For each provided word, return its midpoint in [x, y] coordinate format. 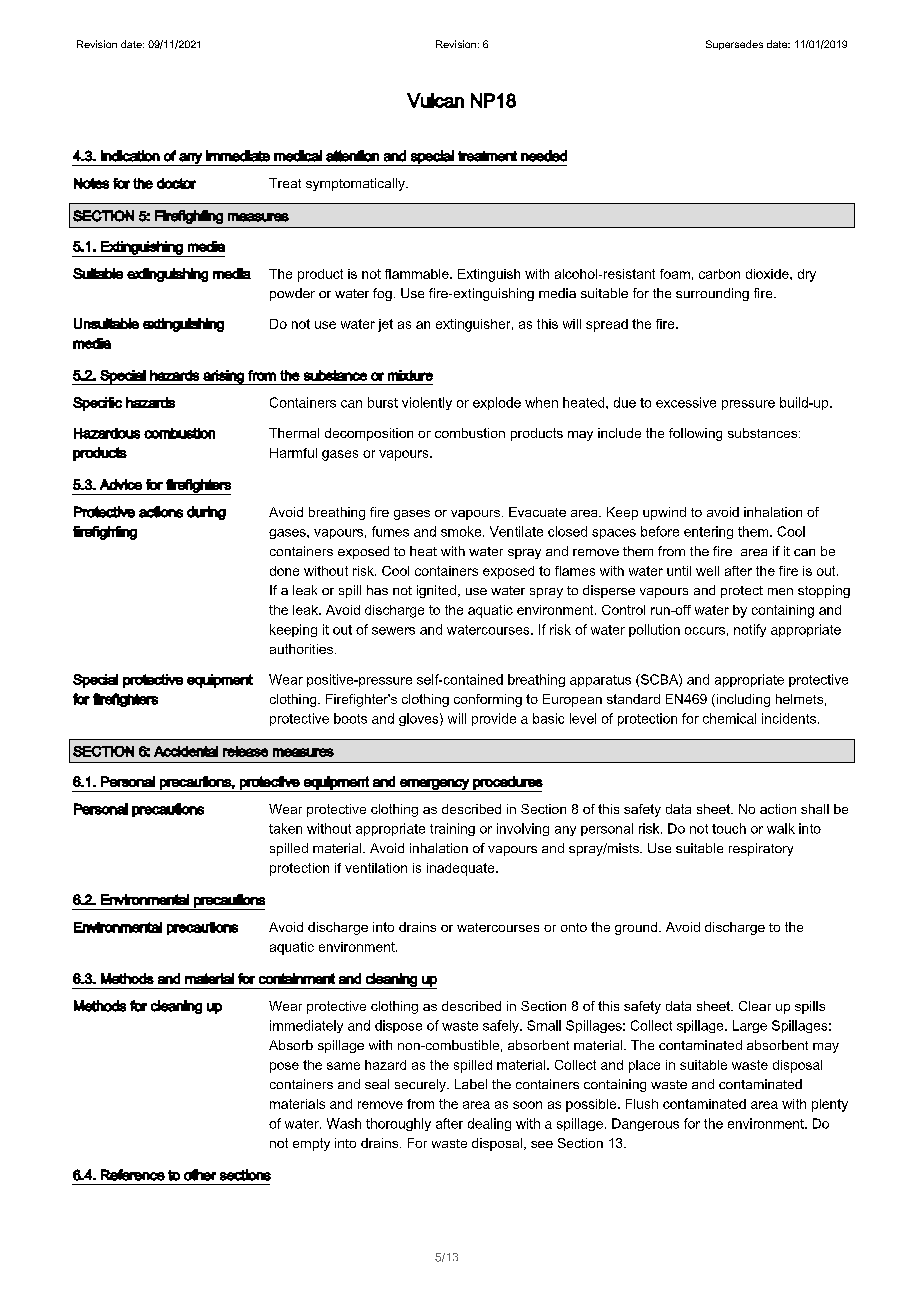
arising [223, 377]
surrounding [712, 294]
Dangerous [645, 1124]
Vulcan [435, 100]
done [284, 571]
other [200, 1175]
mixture [410, 375]
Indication [130, 156]
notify [750, 630]
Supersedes [734, 45]
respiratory [761, 849]
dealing [489, 1124]
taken [285, 828]
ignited [436, 591]
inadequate [462, 869]
